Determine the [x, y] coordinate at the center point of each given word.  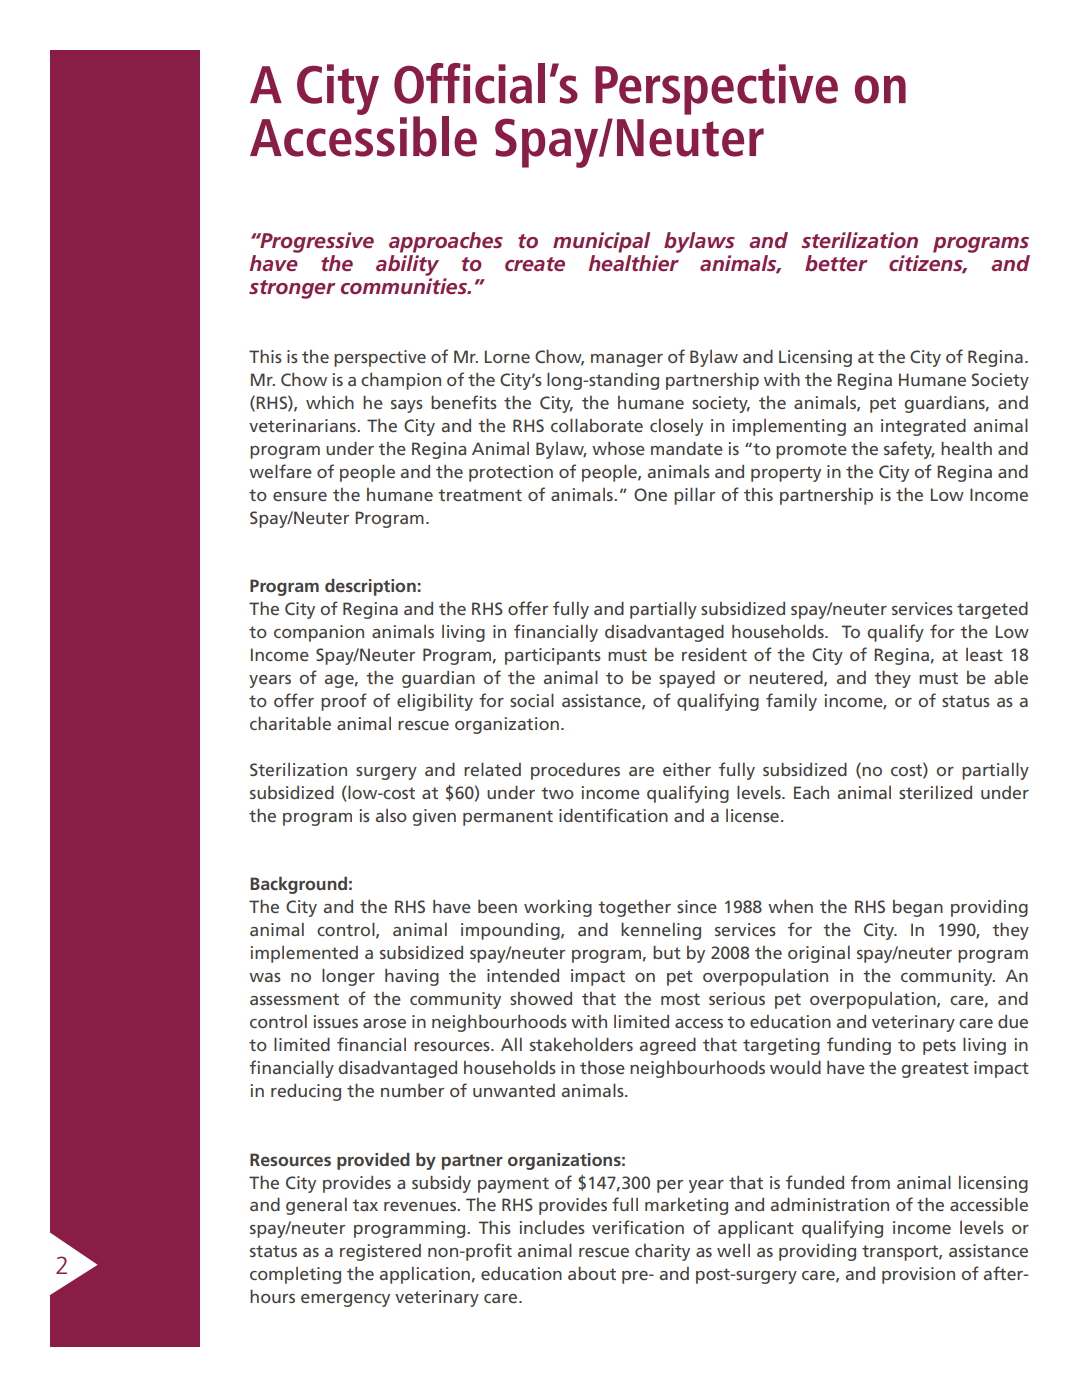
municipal [601, 242]
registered [380, 1252]
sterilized [935, 792]
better [836, 263]
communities [405, 286]
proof [344, 702]
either [687, 769]
